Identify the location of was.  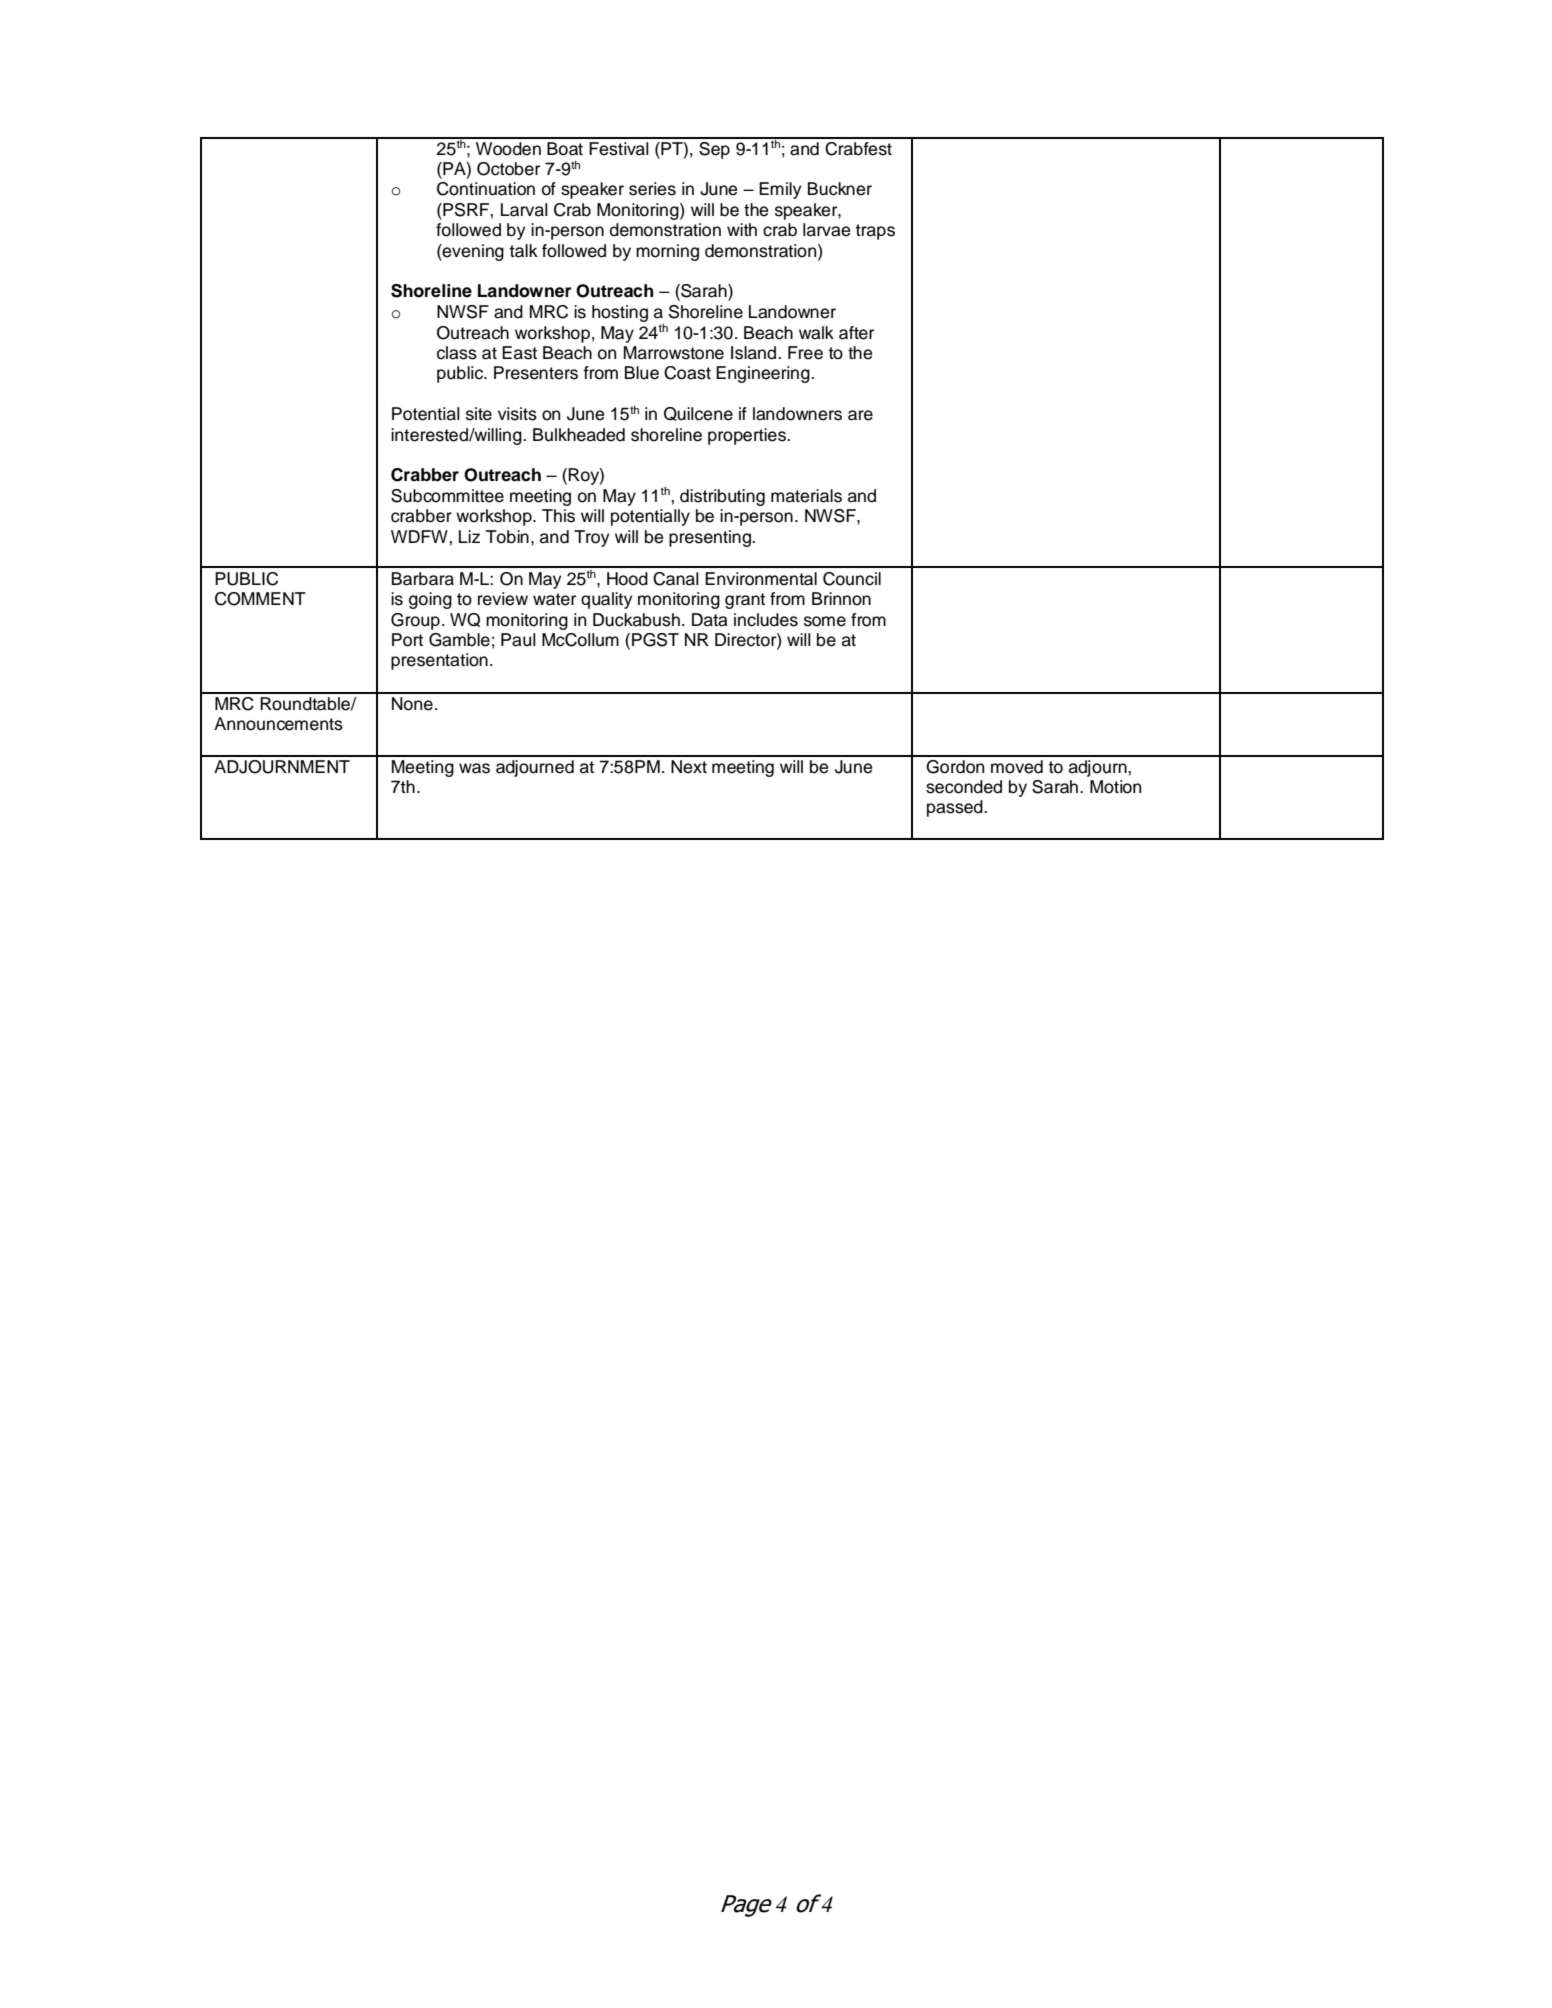
(474, 768).
